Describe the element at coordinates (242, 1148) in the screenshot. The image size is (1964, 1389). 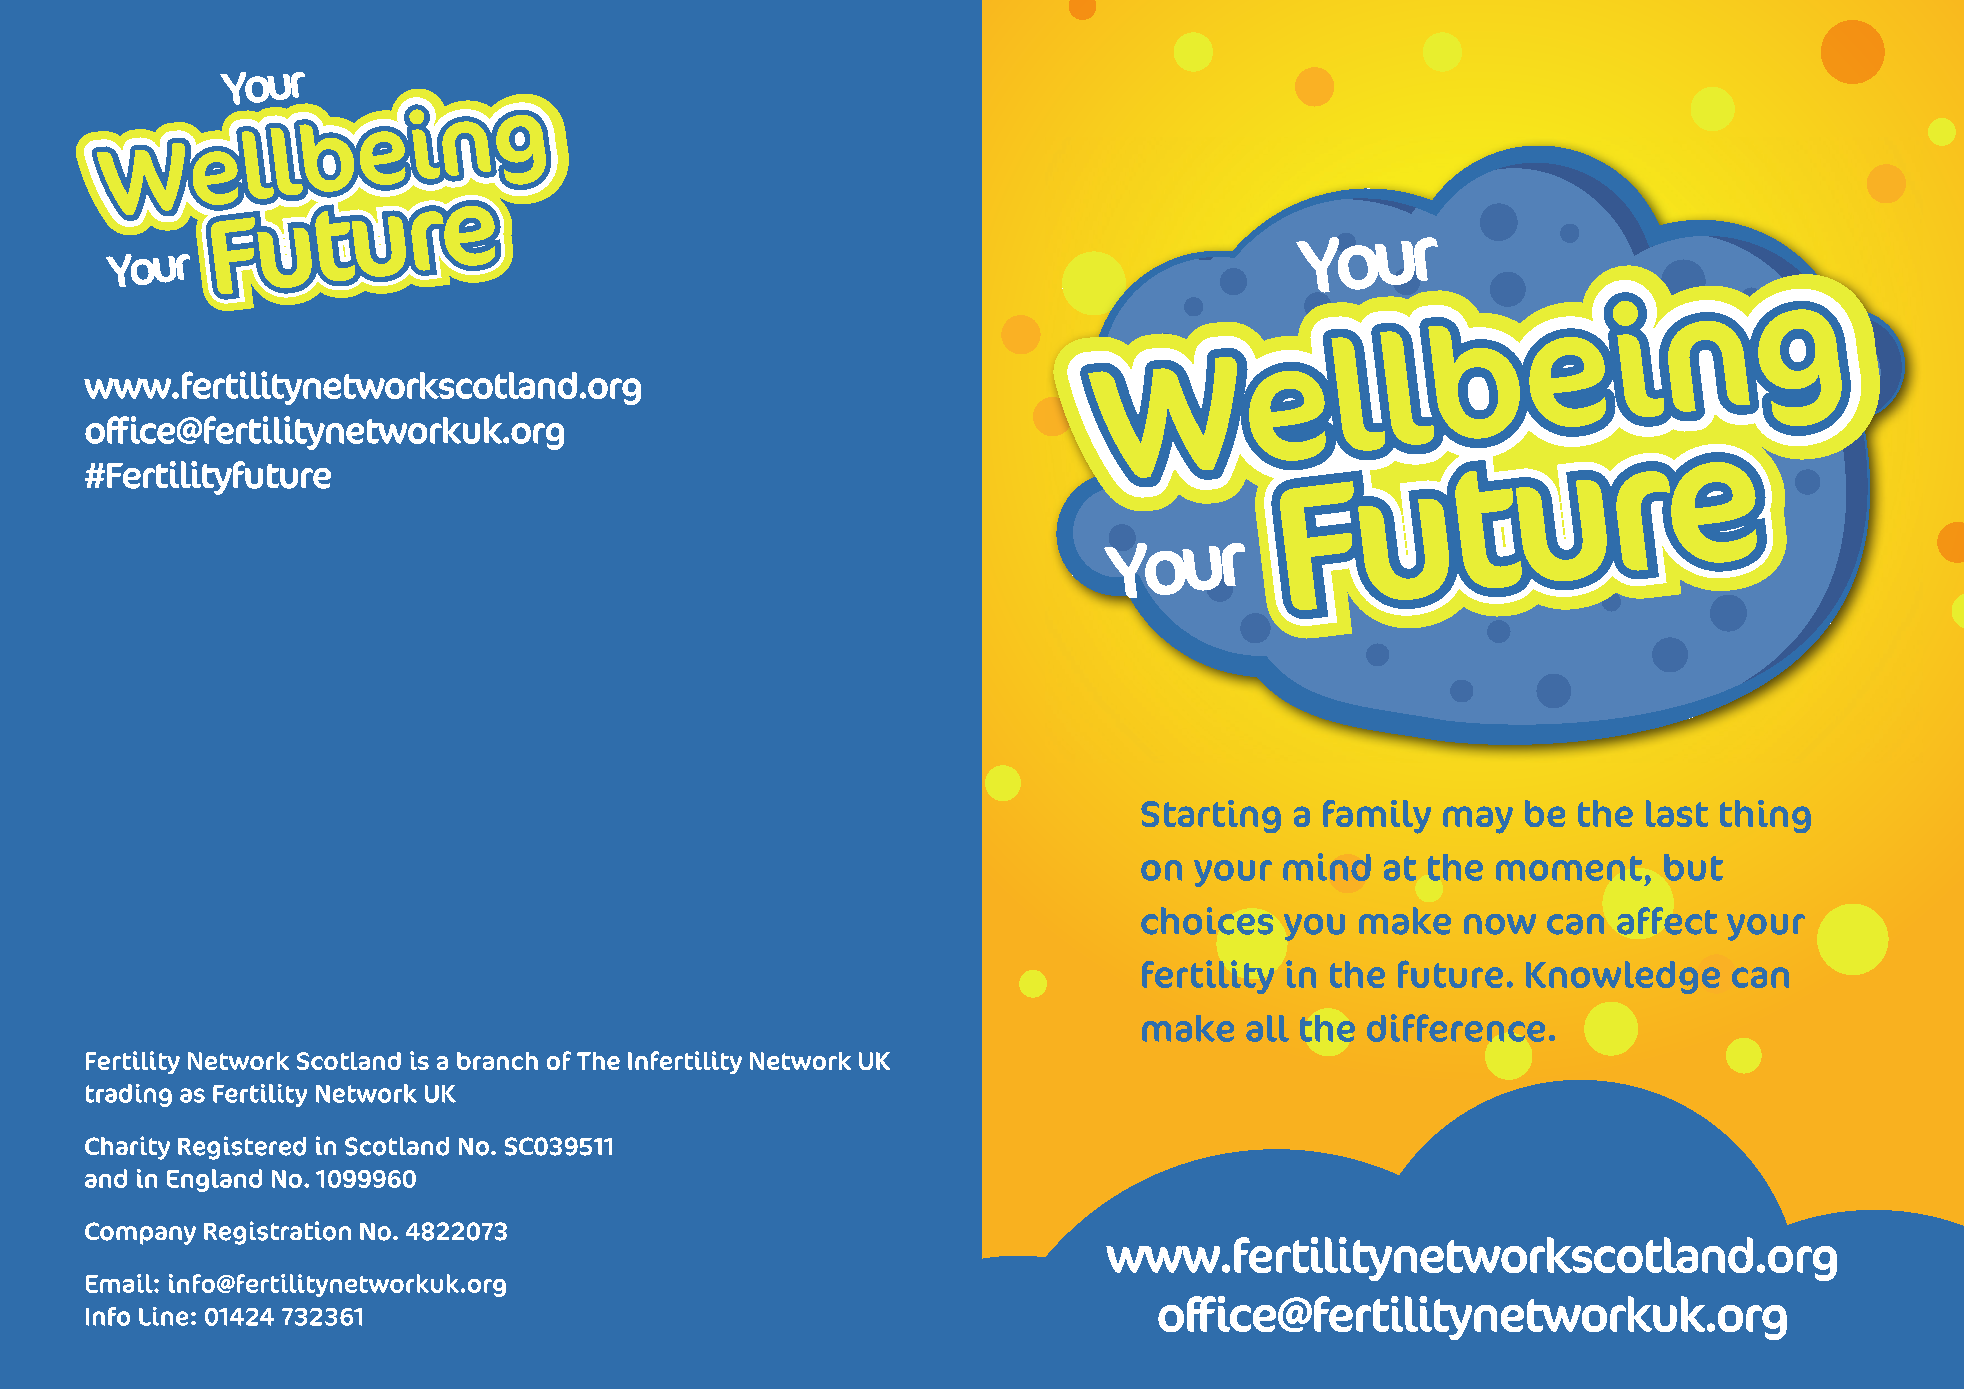
I see `Registered` at that location.
